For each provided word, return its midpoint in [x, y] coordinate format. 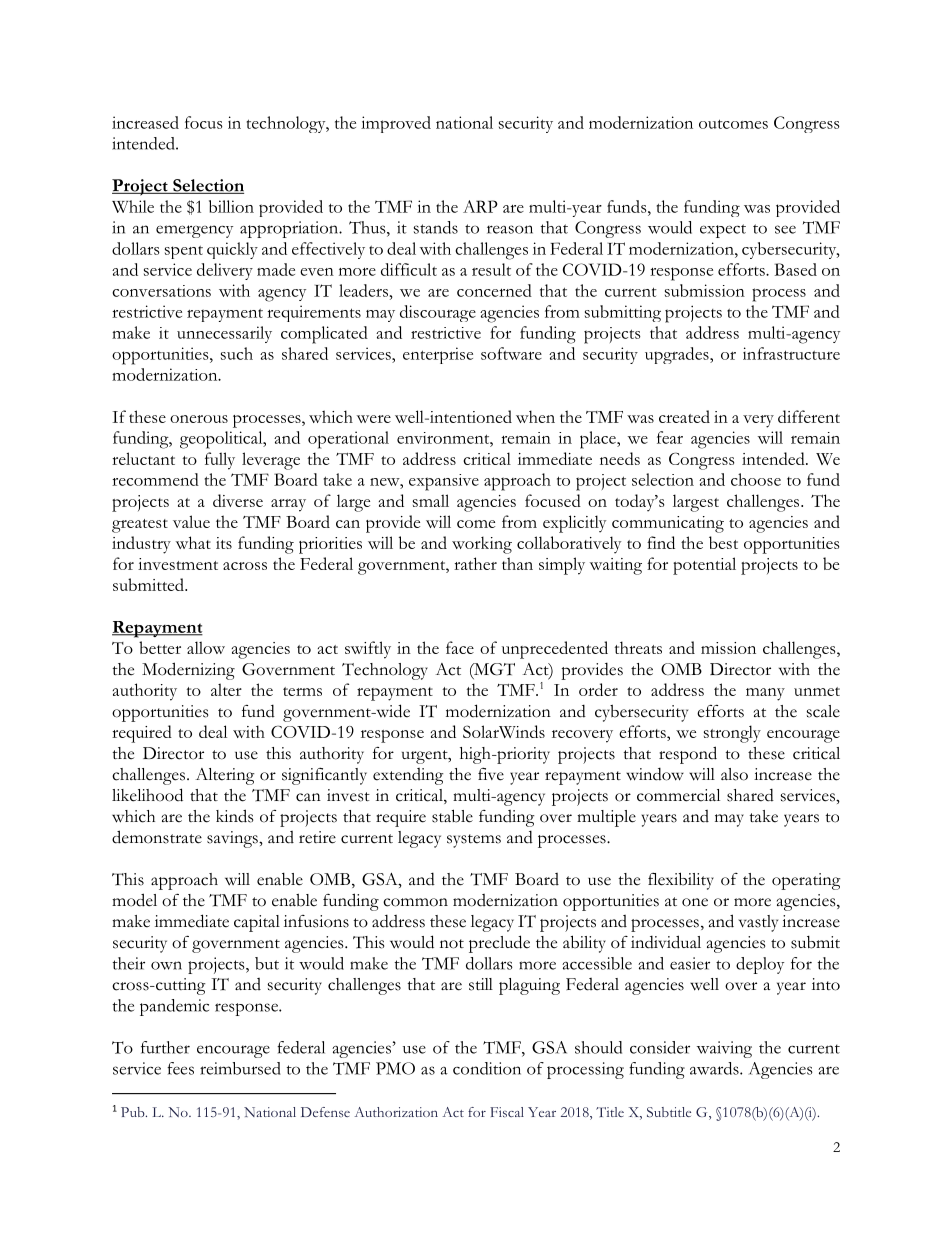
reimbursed [240, 1068]
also [734, 774]
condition [487, 1068]
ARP [480, 206]
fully [220, 461]
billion [231, 206]
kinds [234, 816]
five [491, 774]
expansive [444, 482]
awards [715, 1068]
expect [723, 231]
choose [756, 479]
